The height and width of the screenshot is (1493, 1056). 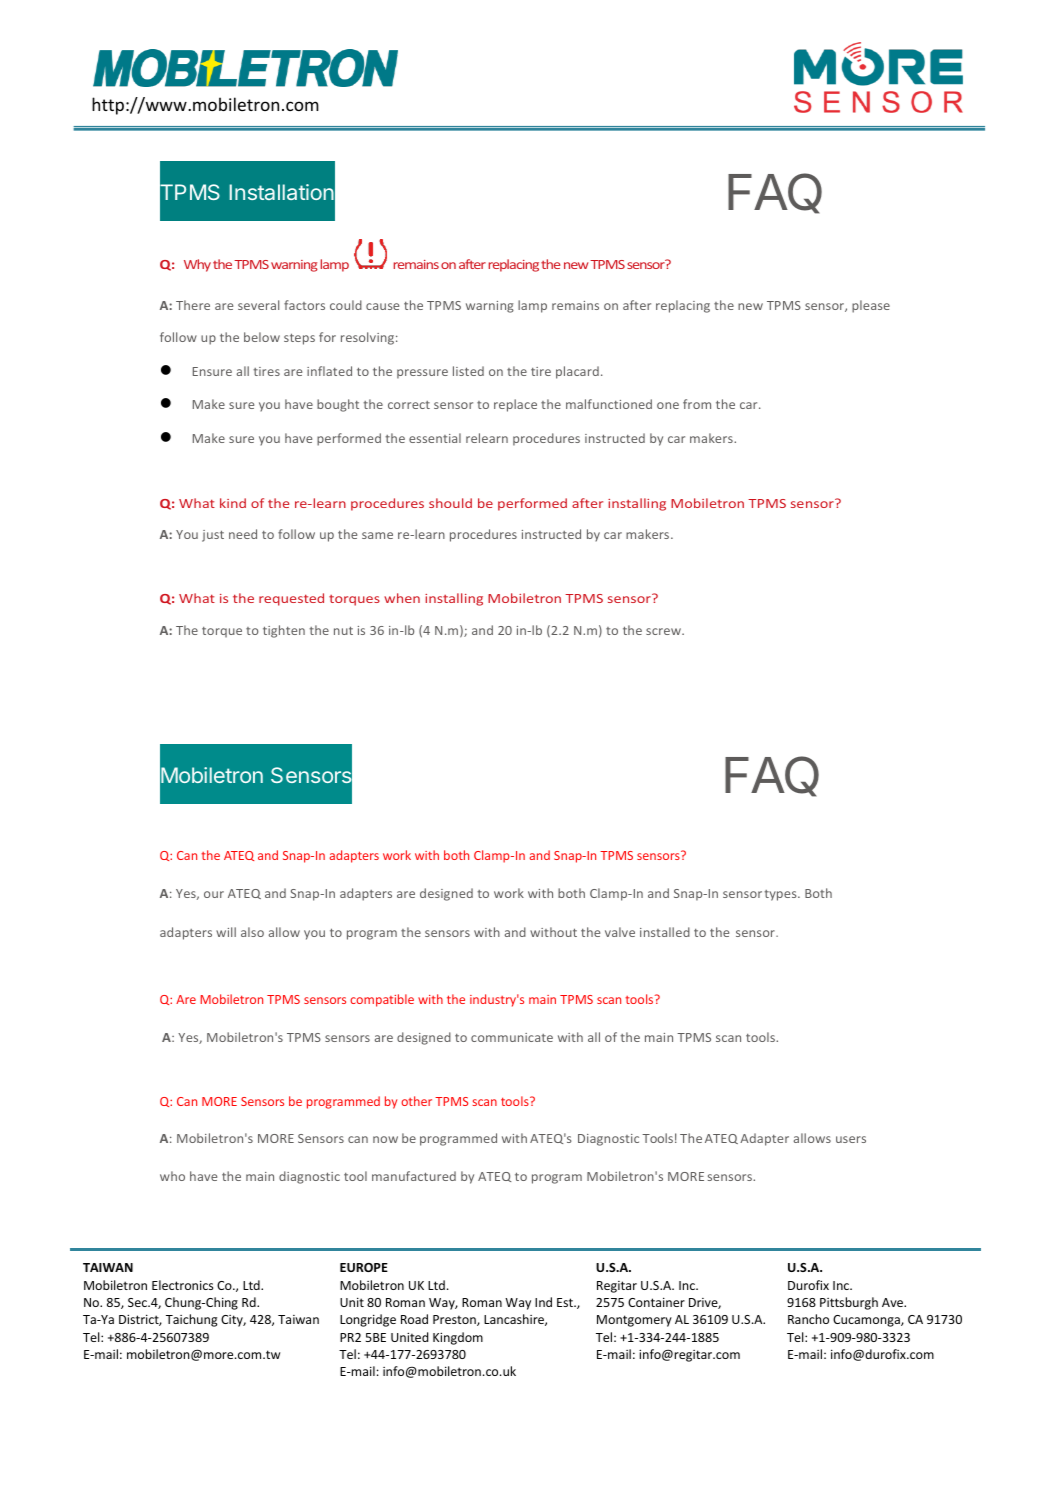 What do you see at coordinates (252, 932) in the screenshot?
I see `also` at bounding box center [252, 932].
